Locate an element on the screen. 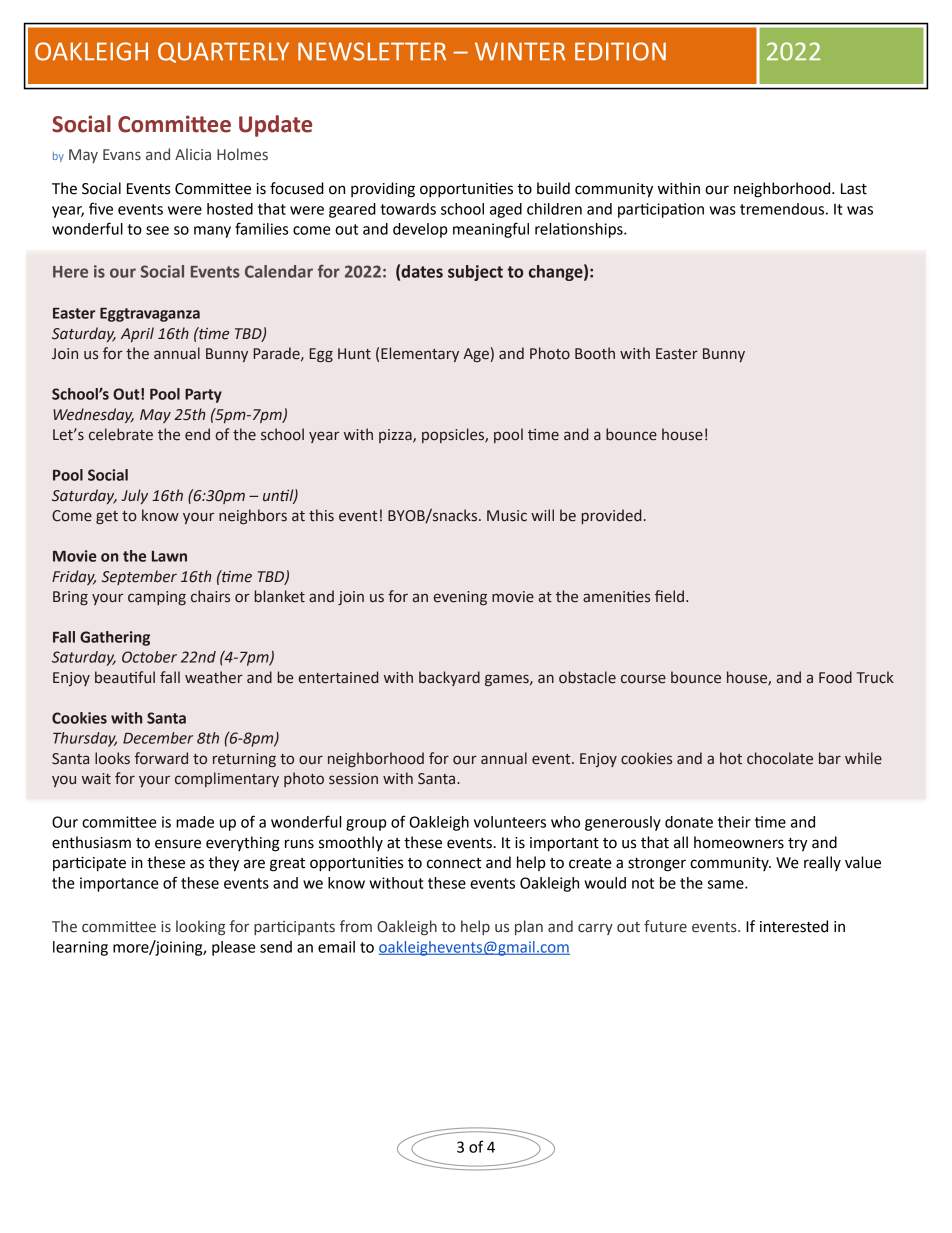 The height and width of the screenshot is (1233, 952). QUARTERLY is located at coordinates (223, 52).
